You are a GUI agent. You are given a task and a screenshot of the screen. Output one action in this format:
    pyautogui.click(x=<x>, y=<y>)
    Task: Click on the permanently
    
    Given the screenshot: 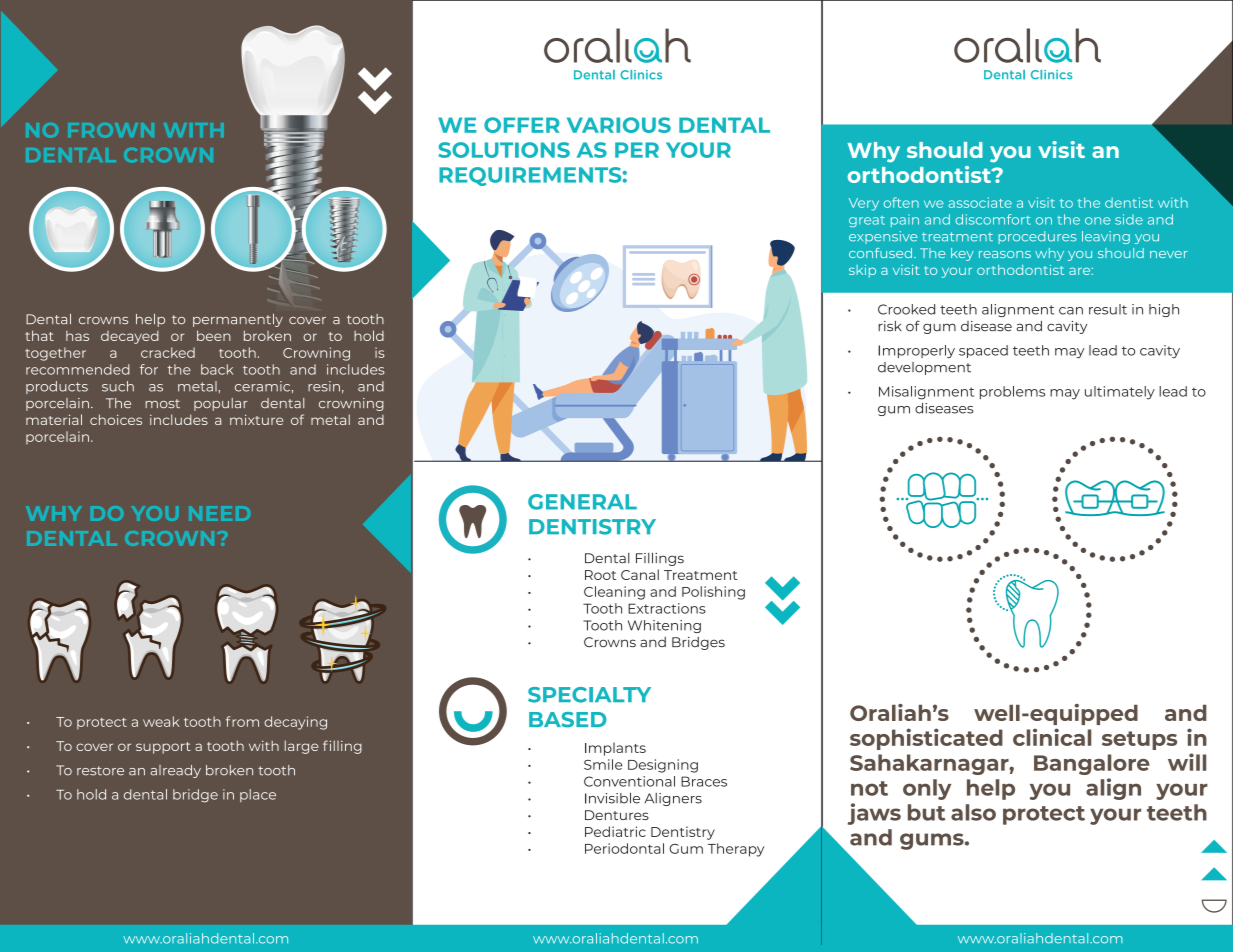 What is the action you would take?
    pyautogui.click(x=238, y=320)
